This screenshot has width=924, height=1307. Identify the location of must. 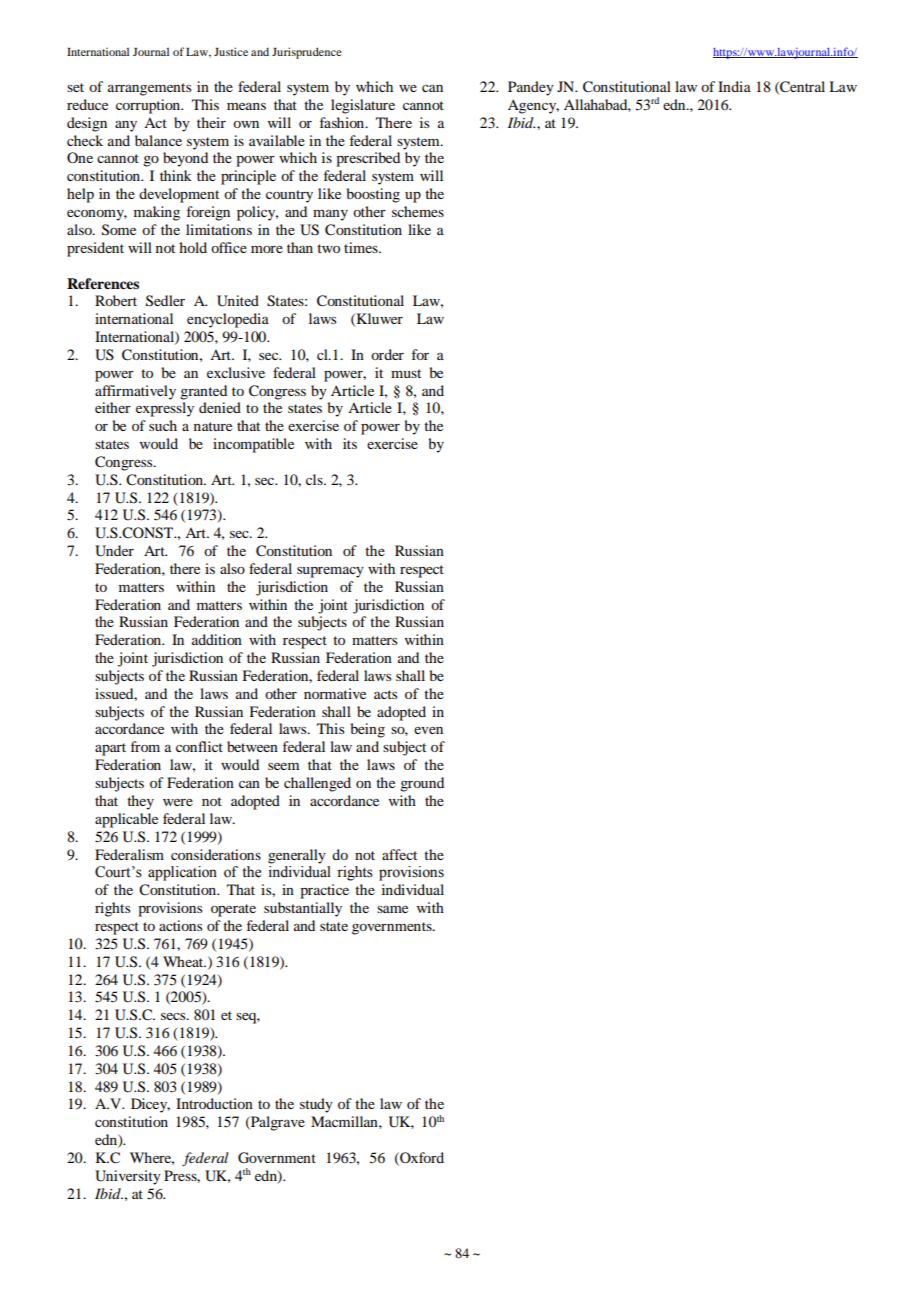
(406, 373).
